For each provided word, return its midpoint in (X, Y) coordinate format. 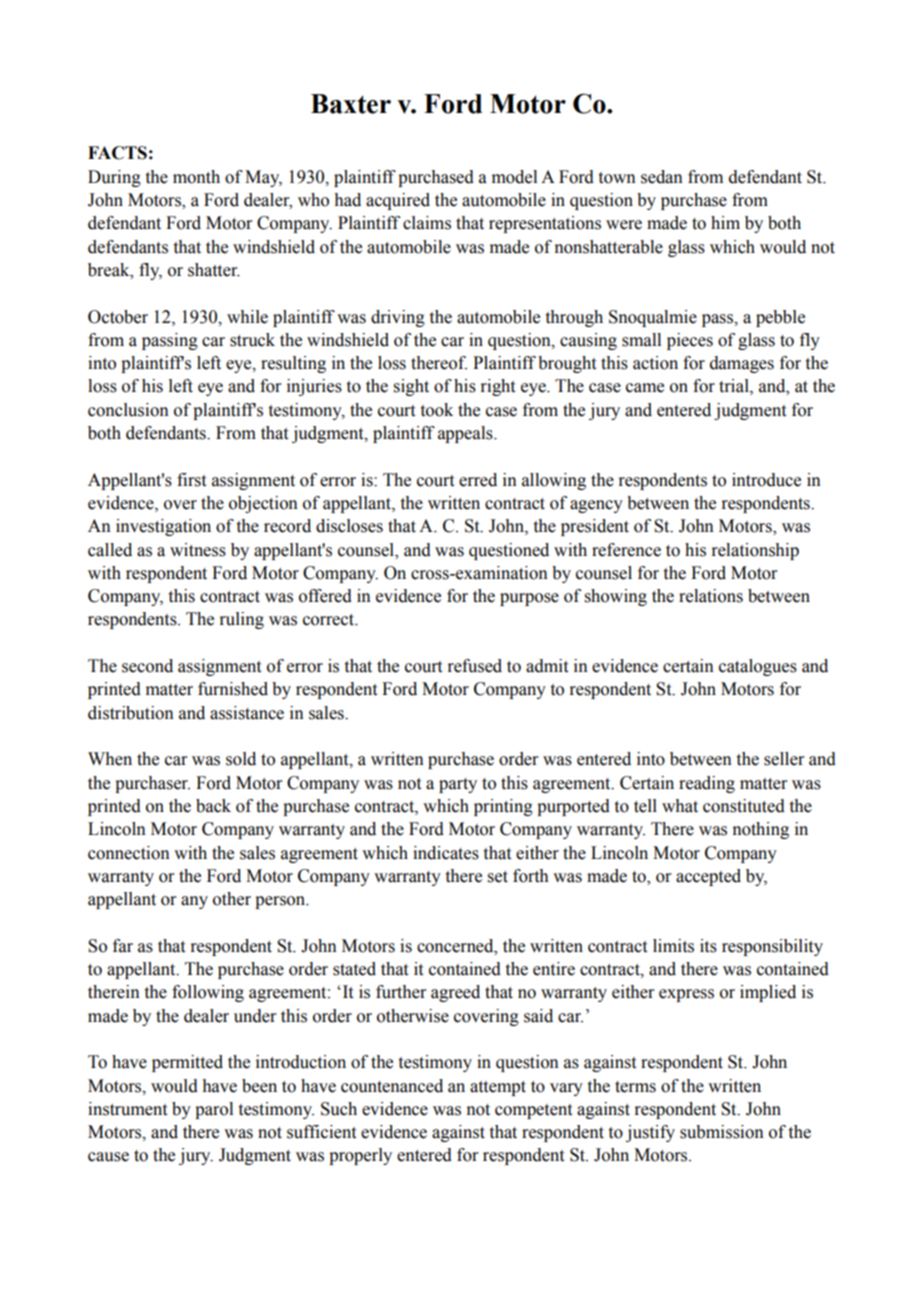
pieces (690, 341)
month (196, 177)
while (247, 317)
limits (673, 946)
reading (707, 784)
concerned (456, 946)
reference (626, 550)
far (123, 946)
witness (198, 550)
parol (214, 1110)
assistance (247, 713)
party (458, 785)
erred (478, 480)
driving (398, 318)
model (514, 177)
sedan (662, 177)
